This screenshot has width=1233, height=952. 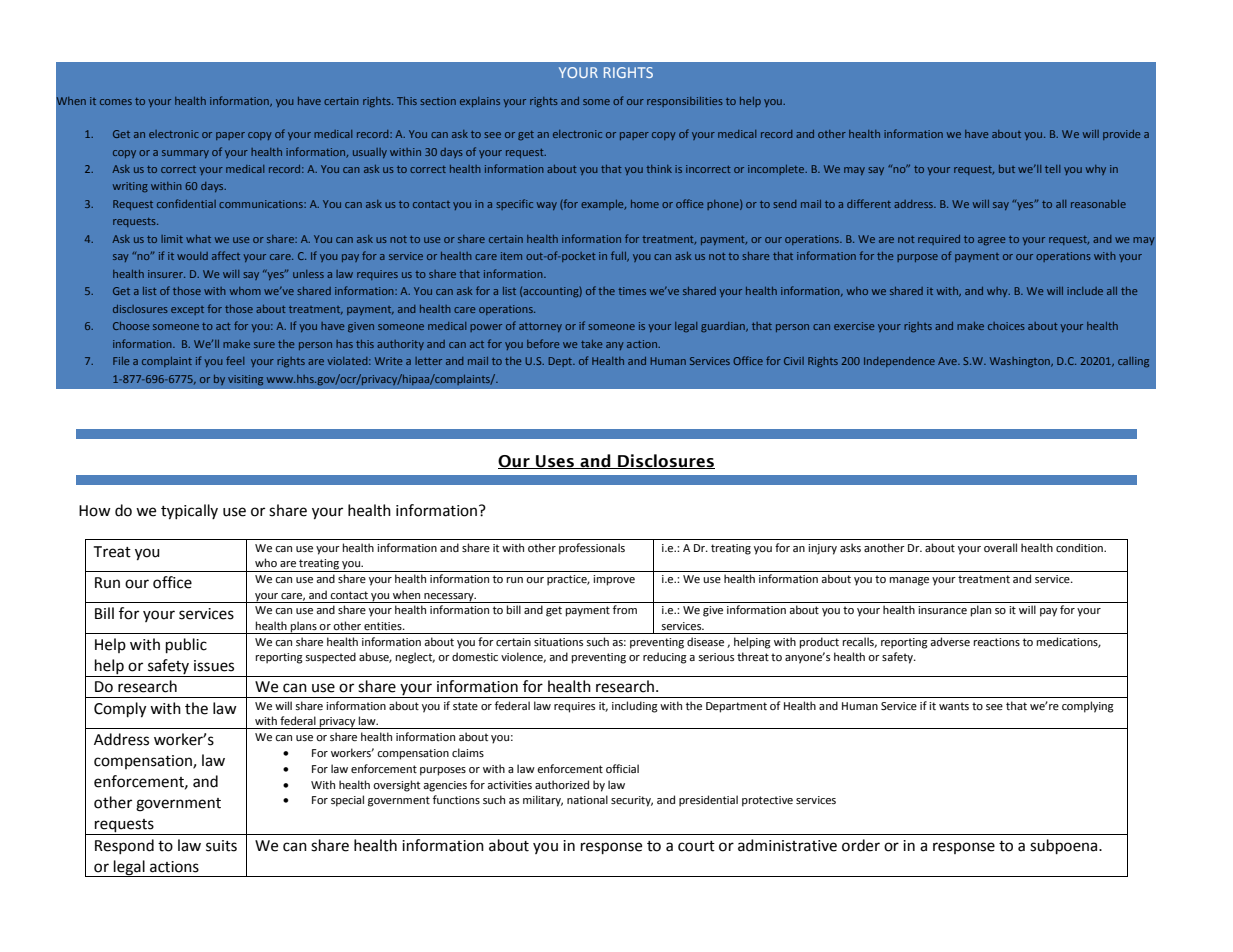 What do you see at coordinates (1065, 847) in the screenshot?
I see `subpoena` at bounding box center [1065, 847].
